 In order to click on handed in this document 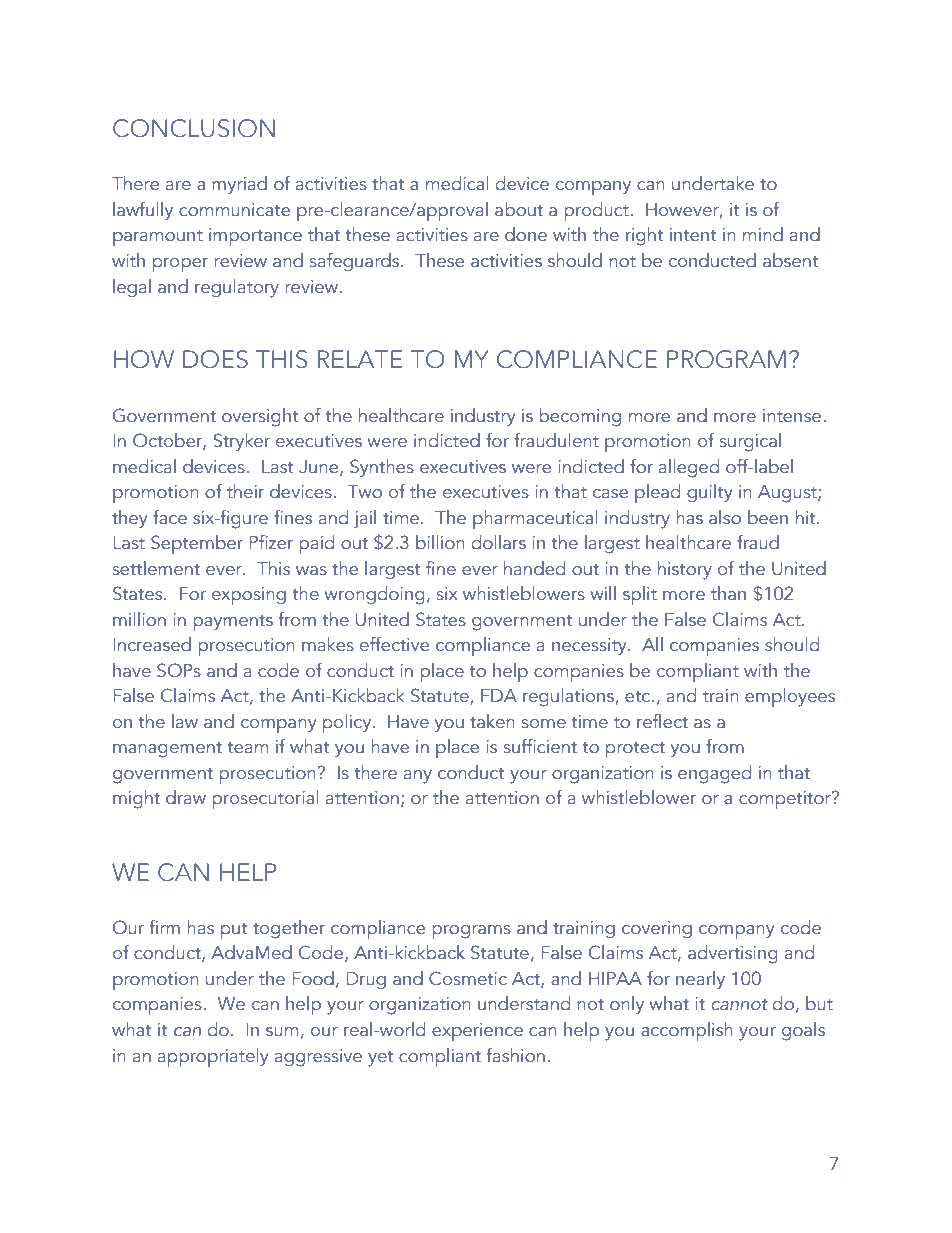, I will do `click(534, 568)`.
